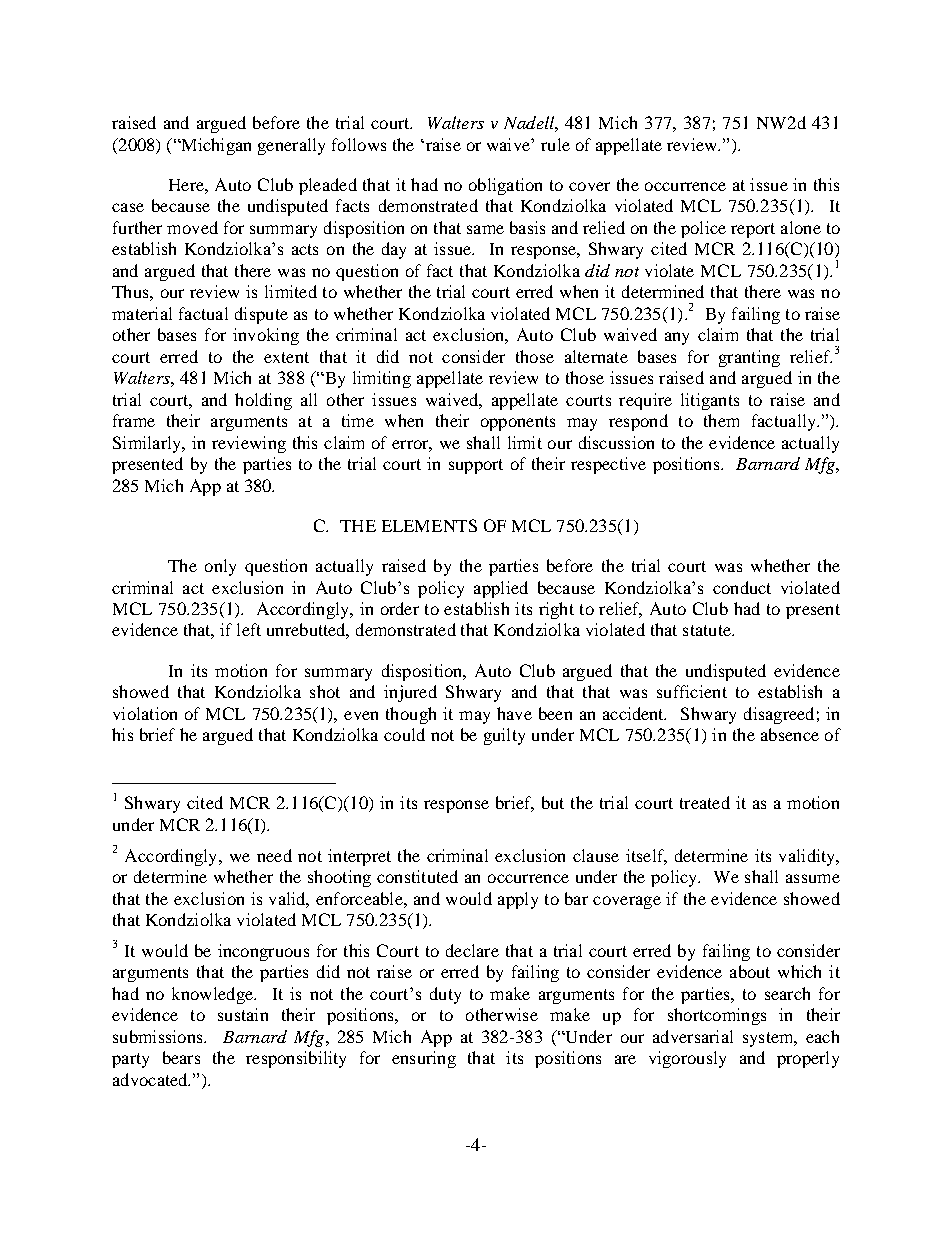 The width and height of the screenshot is (952, 1233). Describe the element at coordinates (192, 227) in the screenshot. I see `moved` at that location.
